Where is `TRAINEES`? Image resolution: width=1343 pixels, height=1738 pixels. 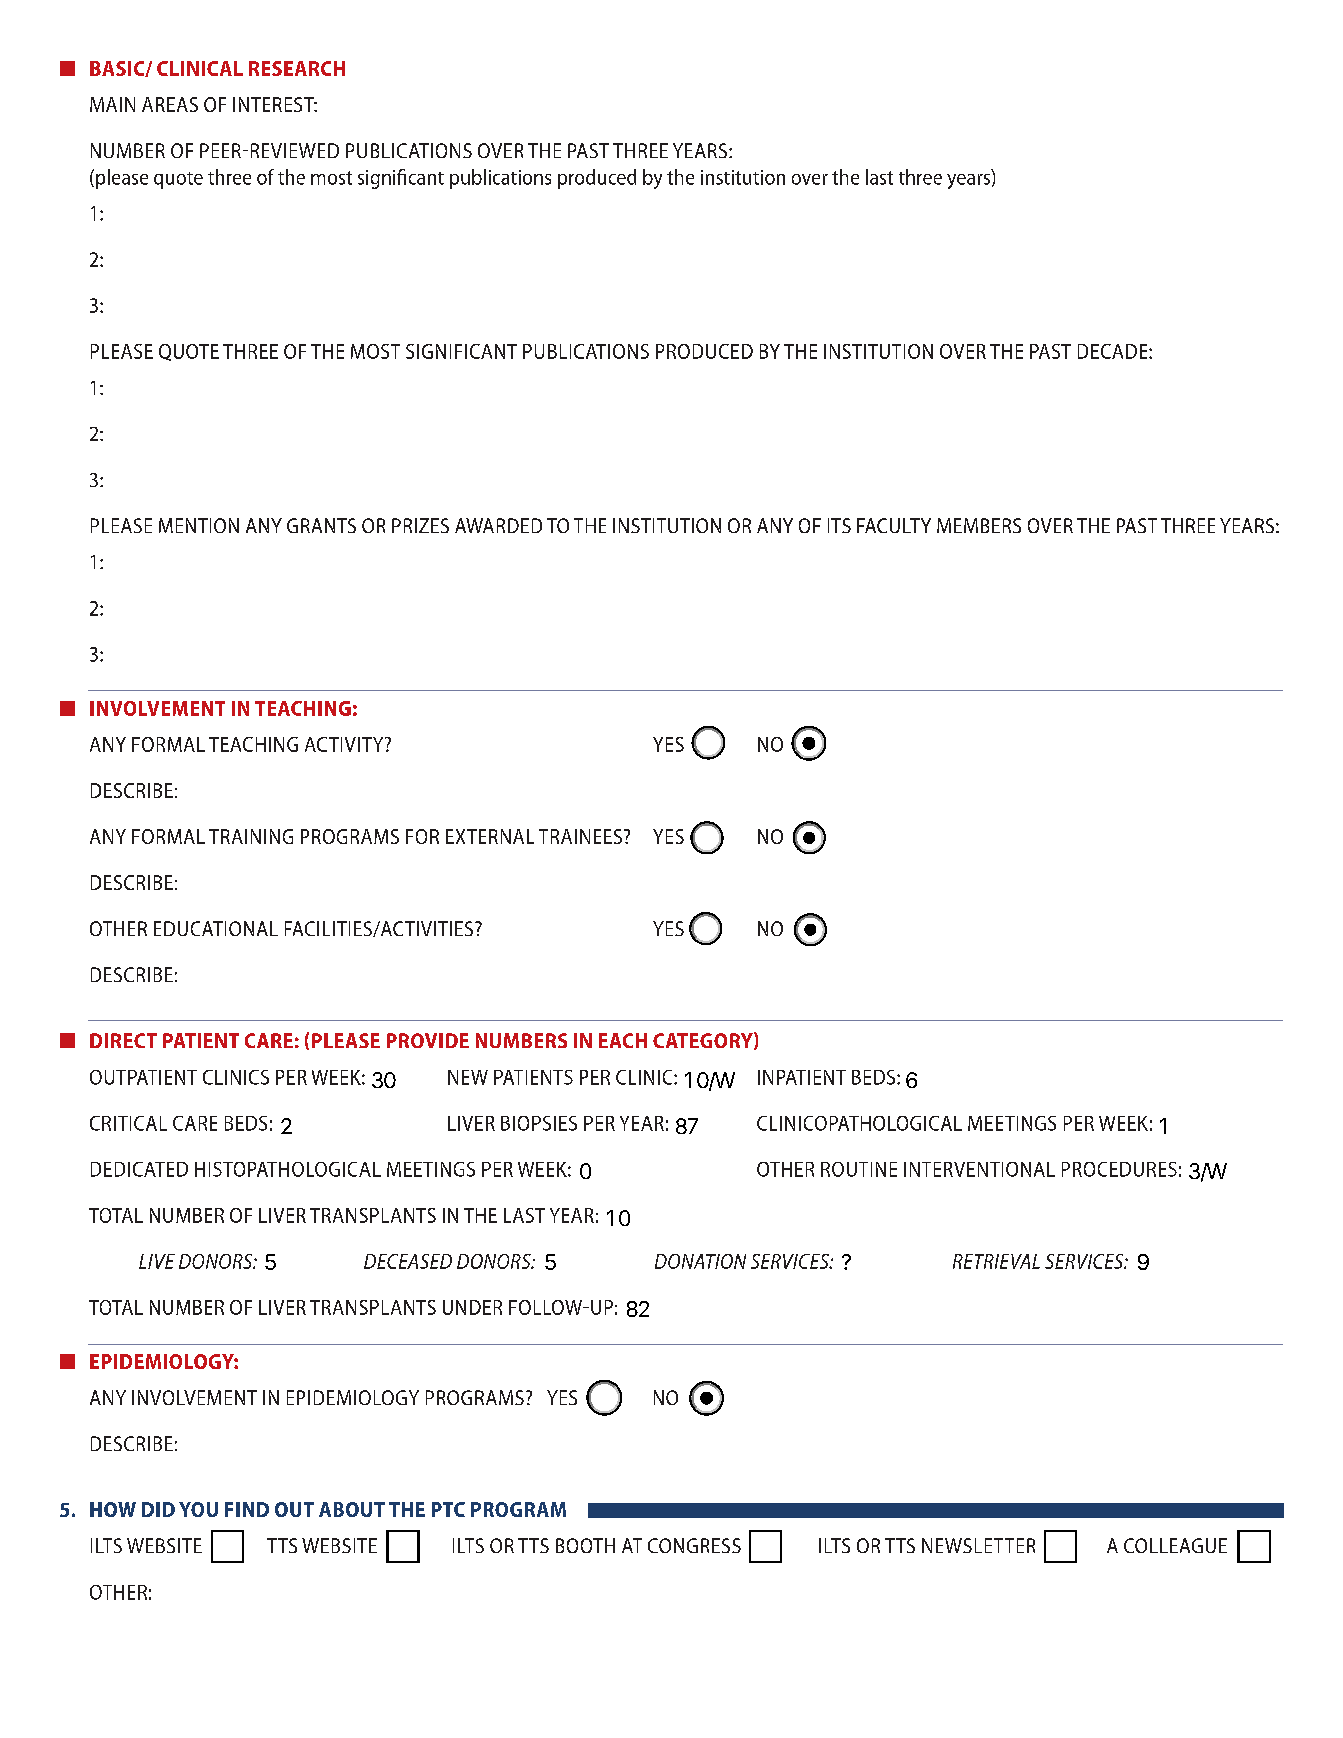
TRAINEES is located at coordinates (580, 836).
